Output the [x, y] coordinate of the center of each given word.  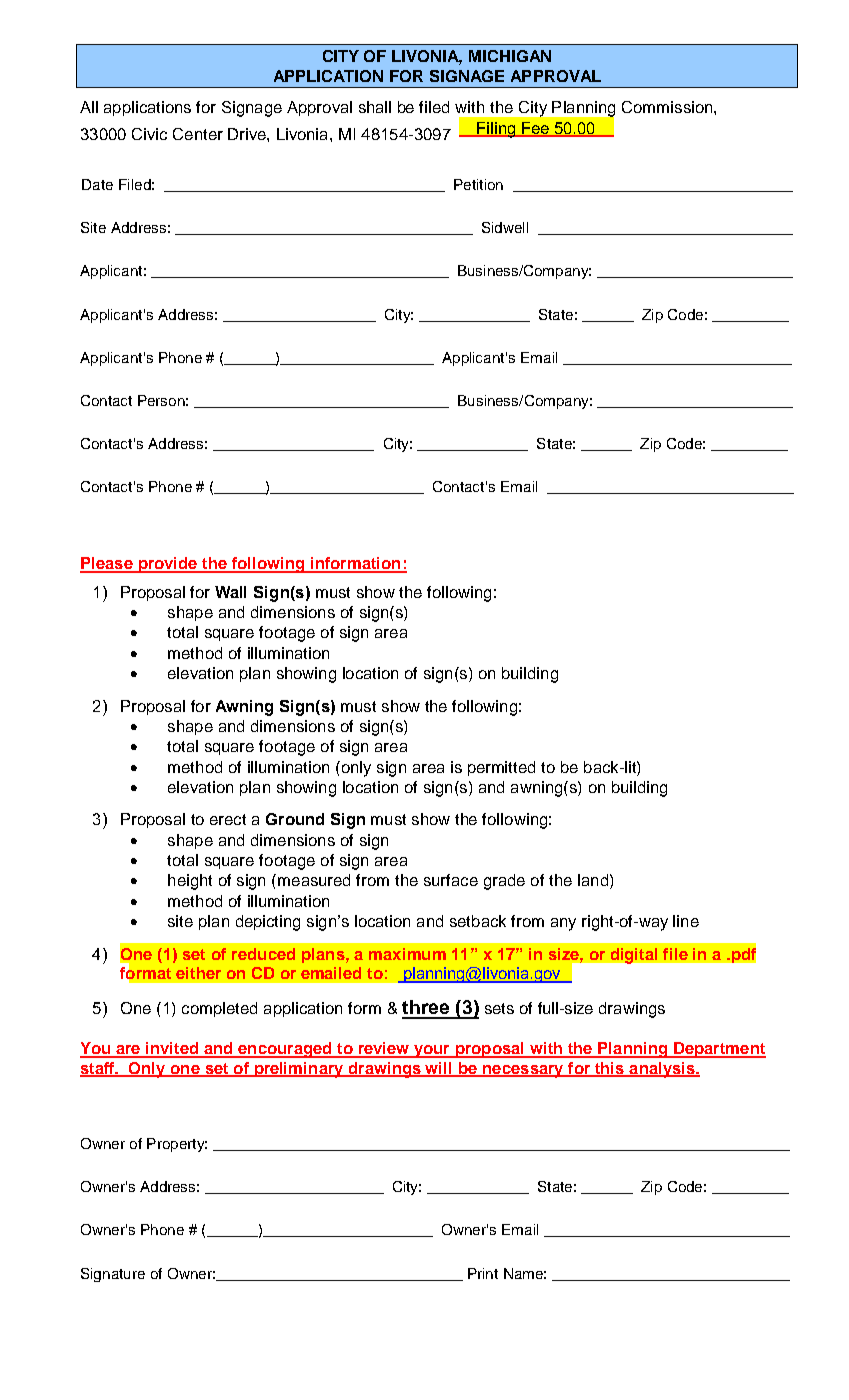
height [190, 882]
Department [719, 1050]
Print [483, 1273]
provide [168, 565]
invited [172, 1049]
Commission [668, 107]
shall [375, 107]
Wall [230, 592]
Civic [149, 134]
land [593, 880]
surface [451, 880]
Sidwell [505, 227]
